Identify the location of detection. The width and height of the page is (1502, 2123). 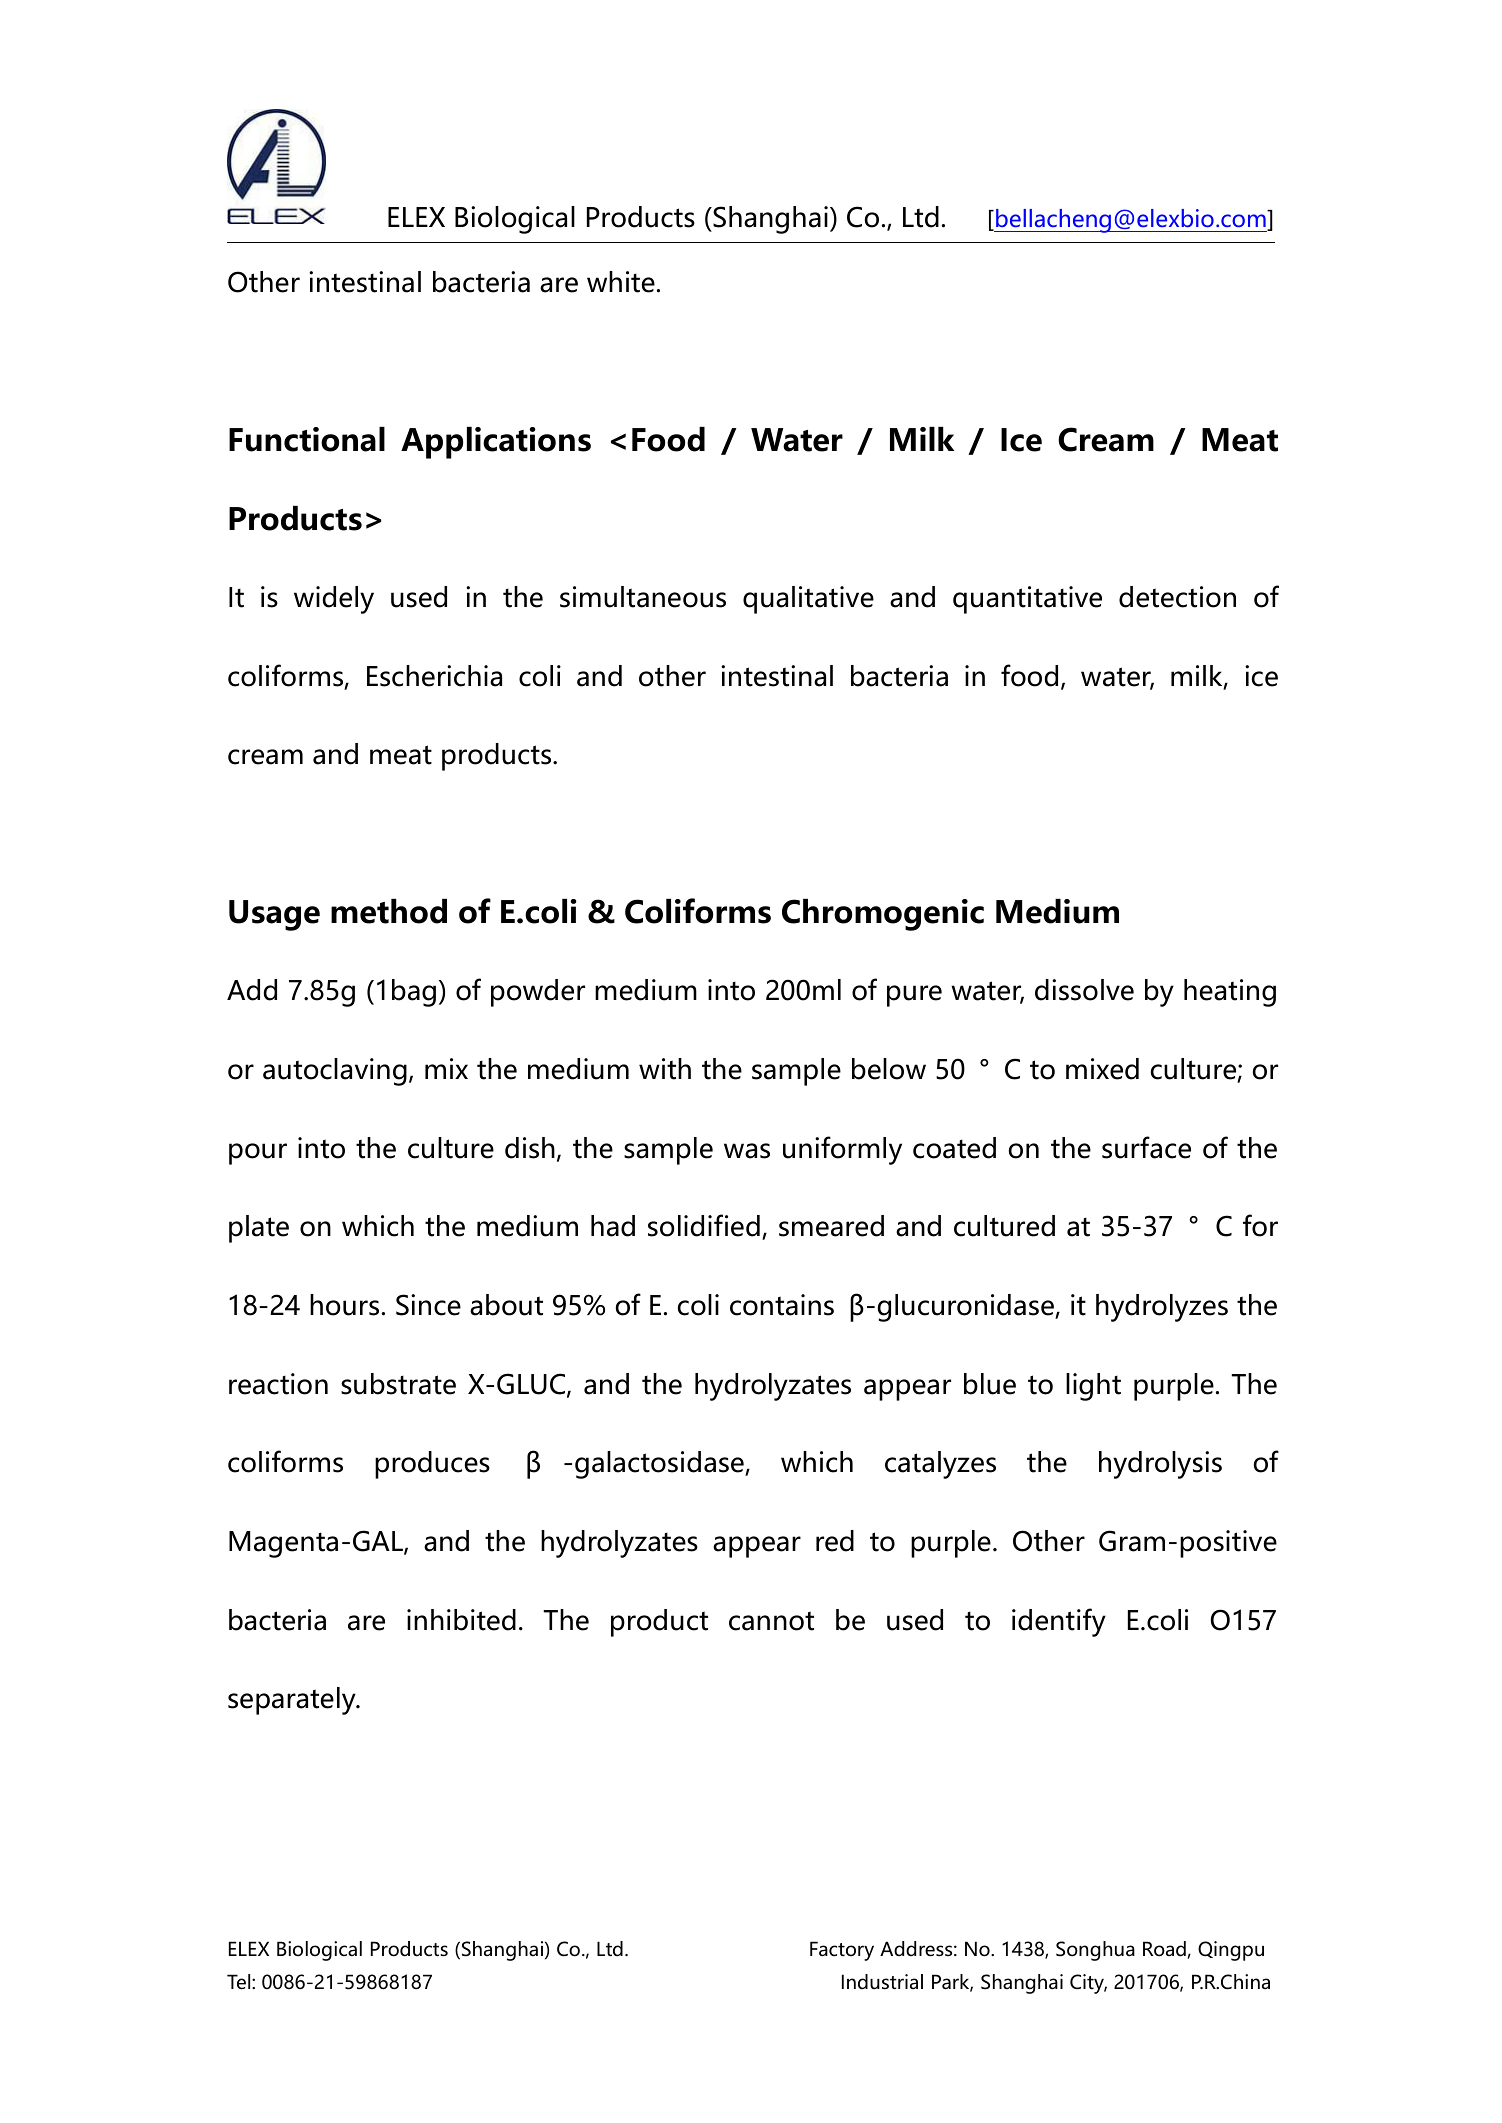
(1177, 597).
